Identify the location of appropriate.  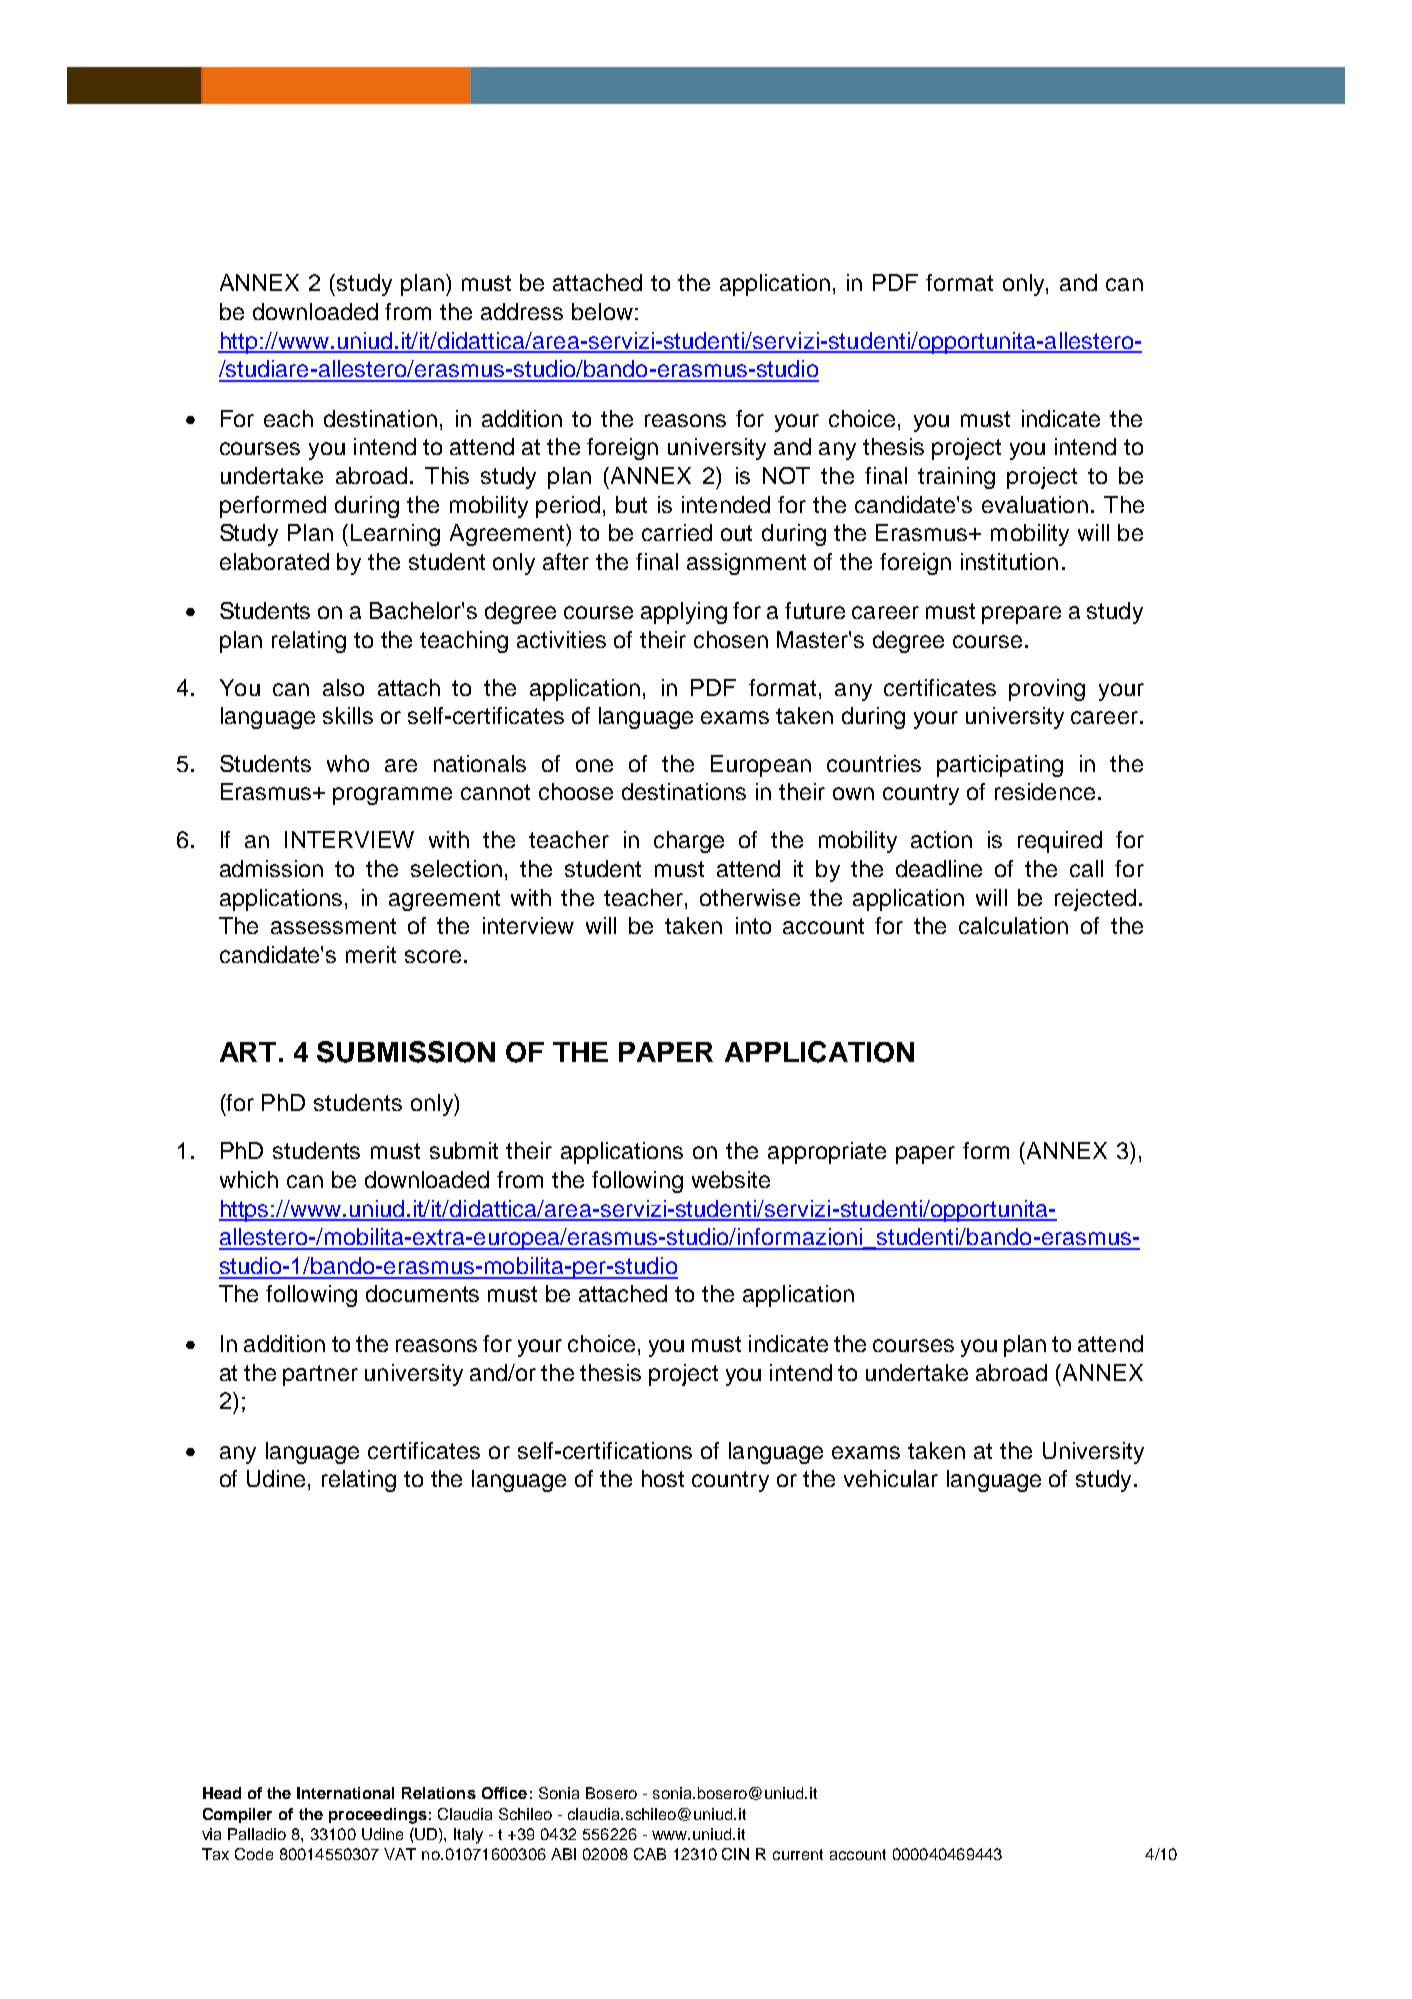
(827, 1153).
